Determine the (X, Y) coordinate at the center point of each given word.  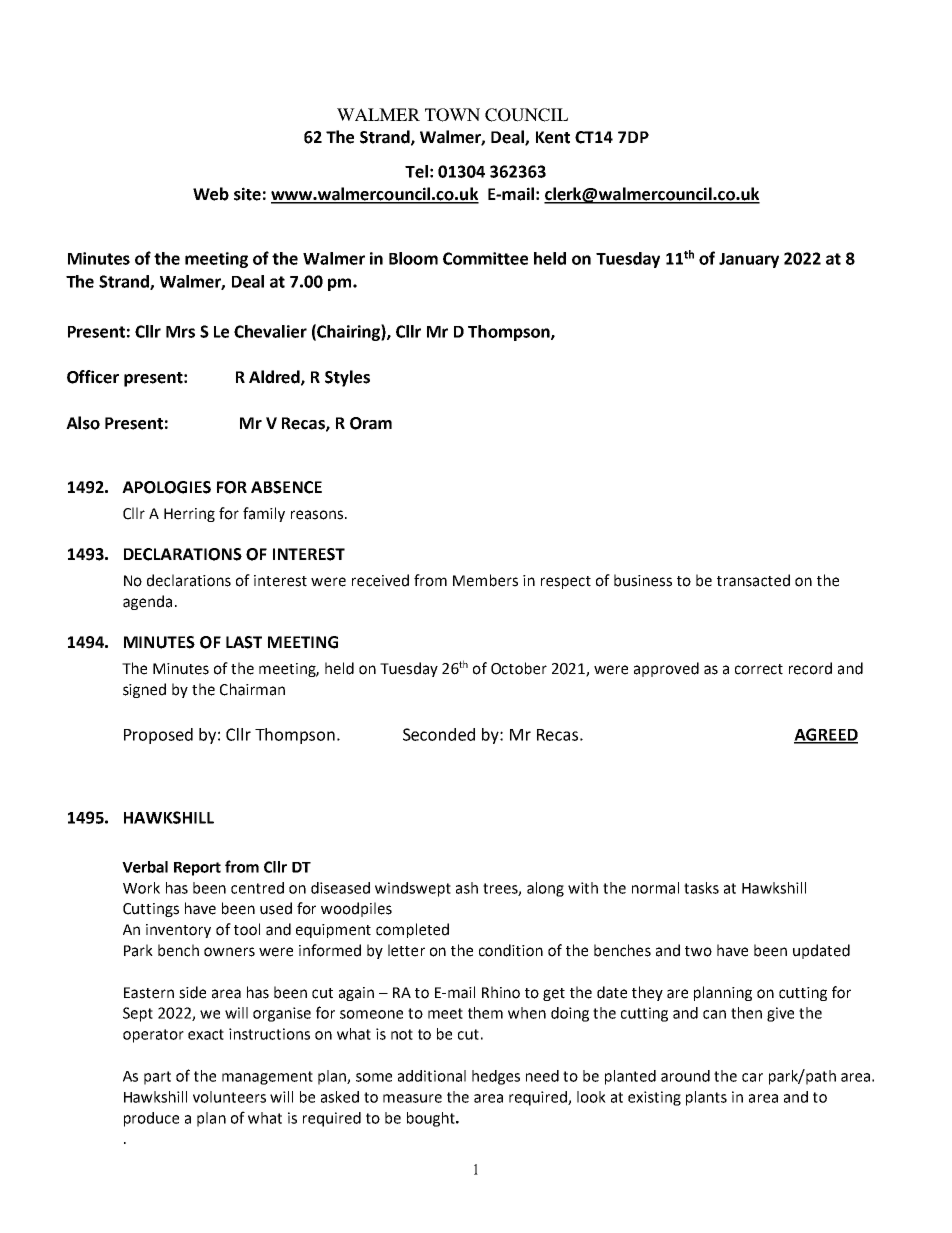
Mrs (180, 332)
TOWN (452, 115)
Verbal (145, 867)
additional (432, 1076)
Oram (371, 423)
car (752, 1077)
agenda (147, 602)
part (157, 1078)
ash (467, 888)
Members (485, 580)
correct (759, 669)
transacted (753, 580)
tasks (701, 888)
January (749, 260)
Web (211, 194)
